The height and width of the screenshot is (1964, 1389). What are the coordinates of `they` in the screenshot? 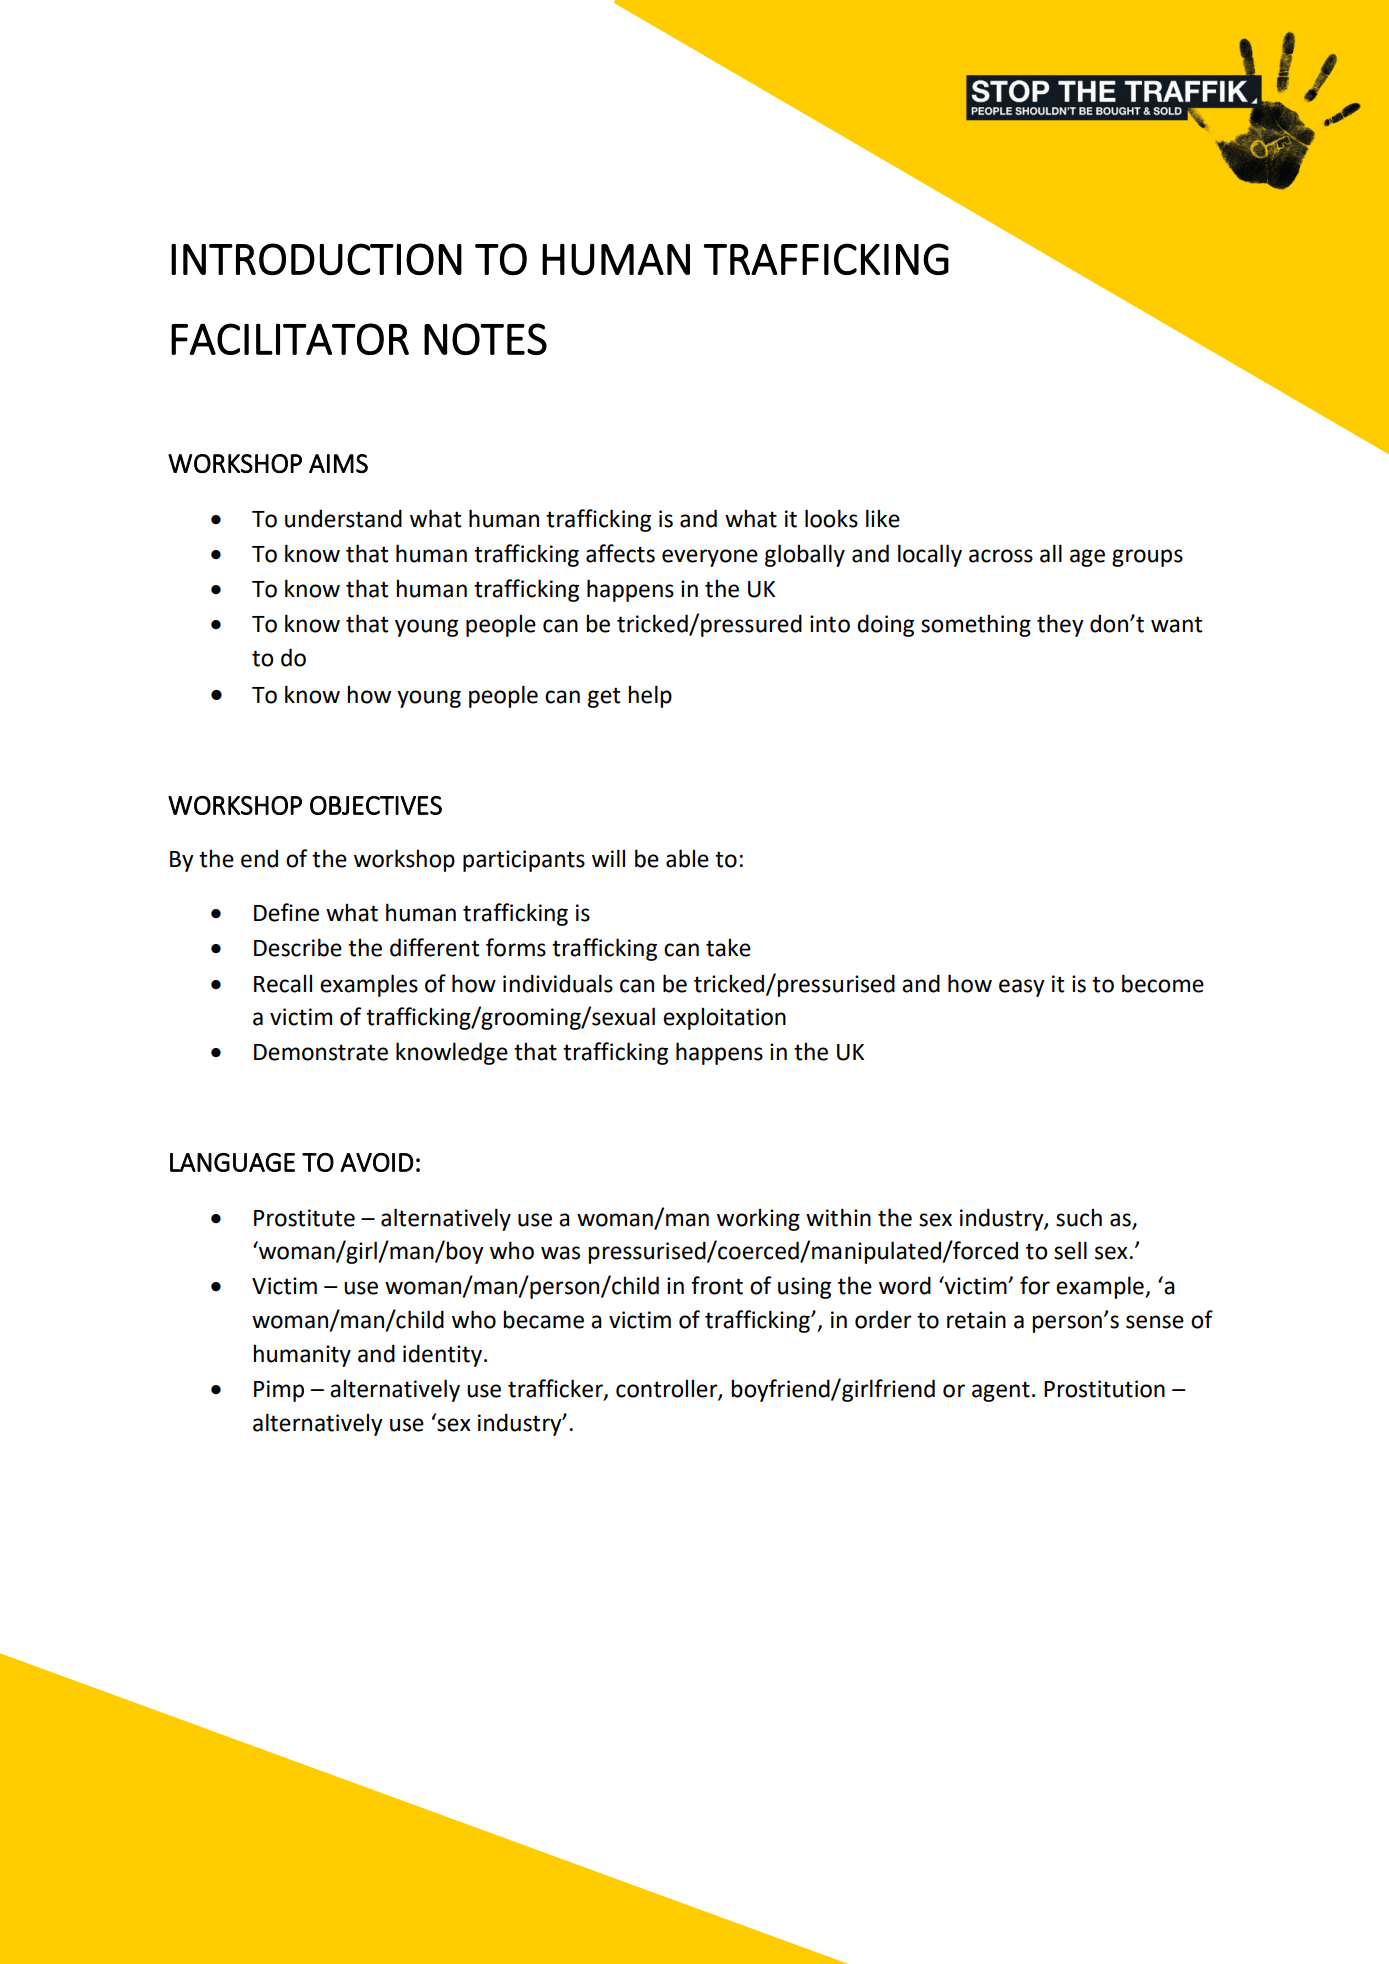 It's located at (1060, 625).
